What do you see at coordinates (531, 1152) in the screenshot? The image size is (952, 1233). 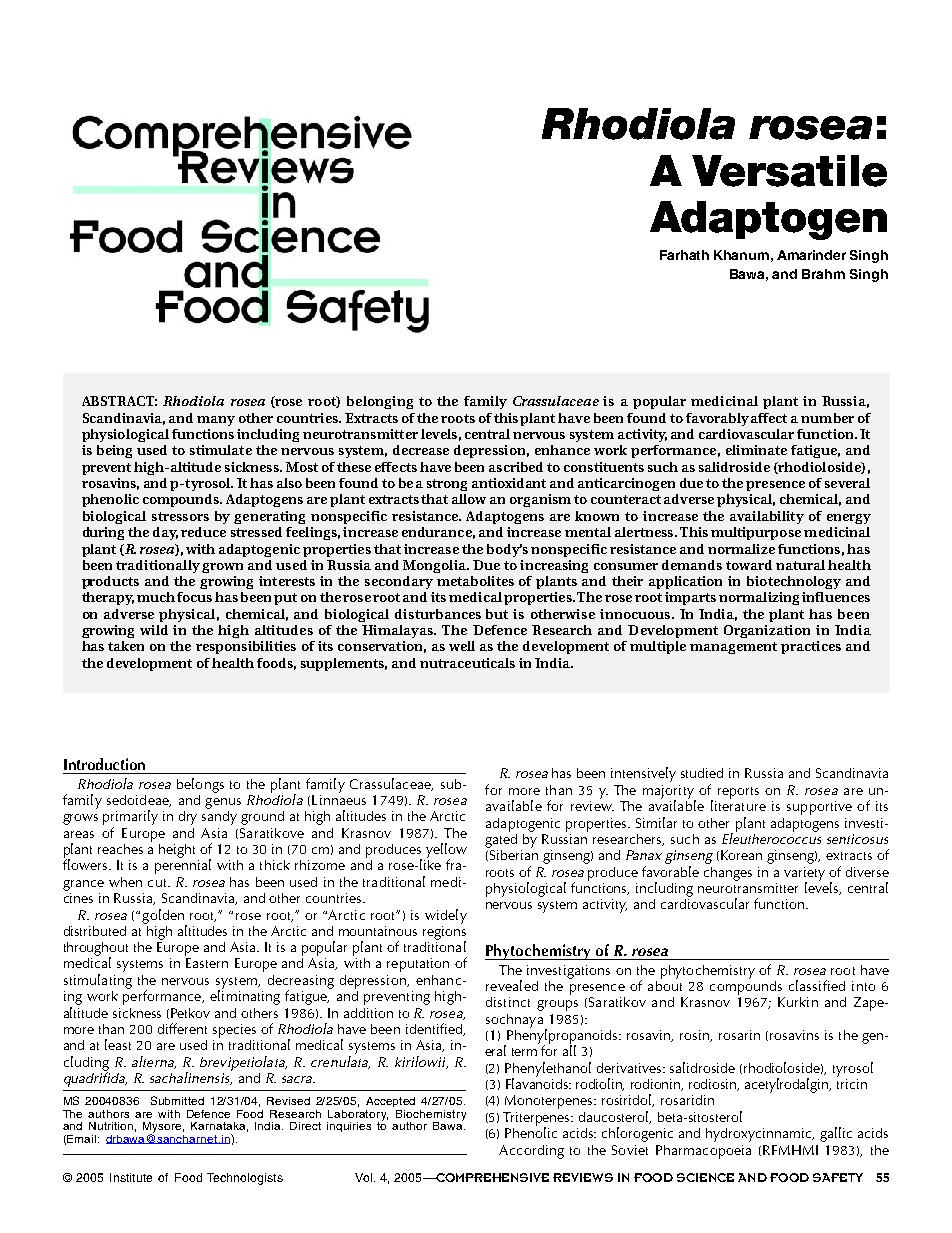 I see `According` at bounding box center [531, 1152].
